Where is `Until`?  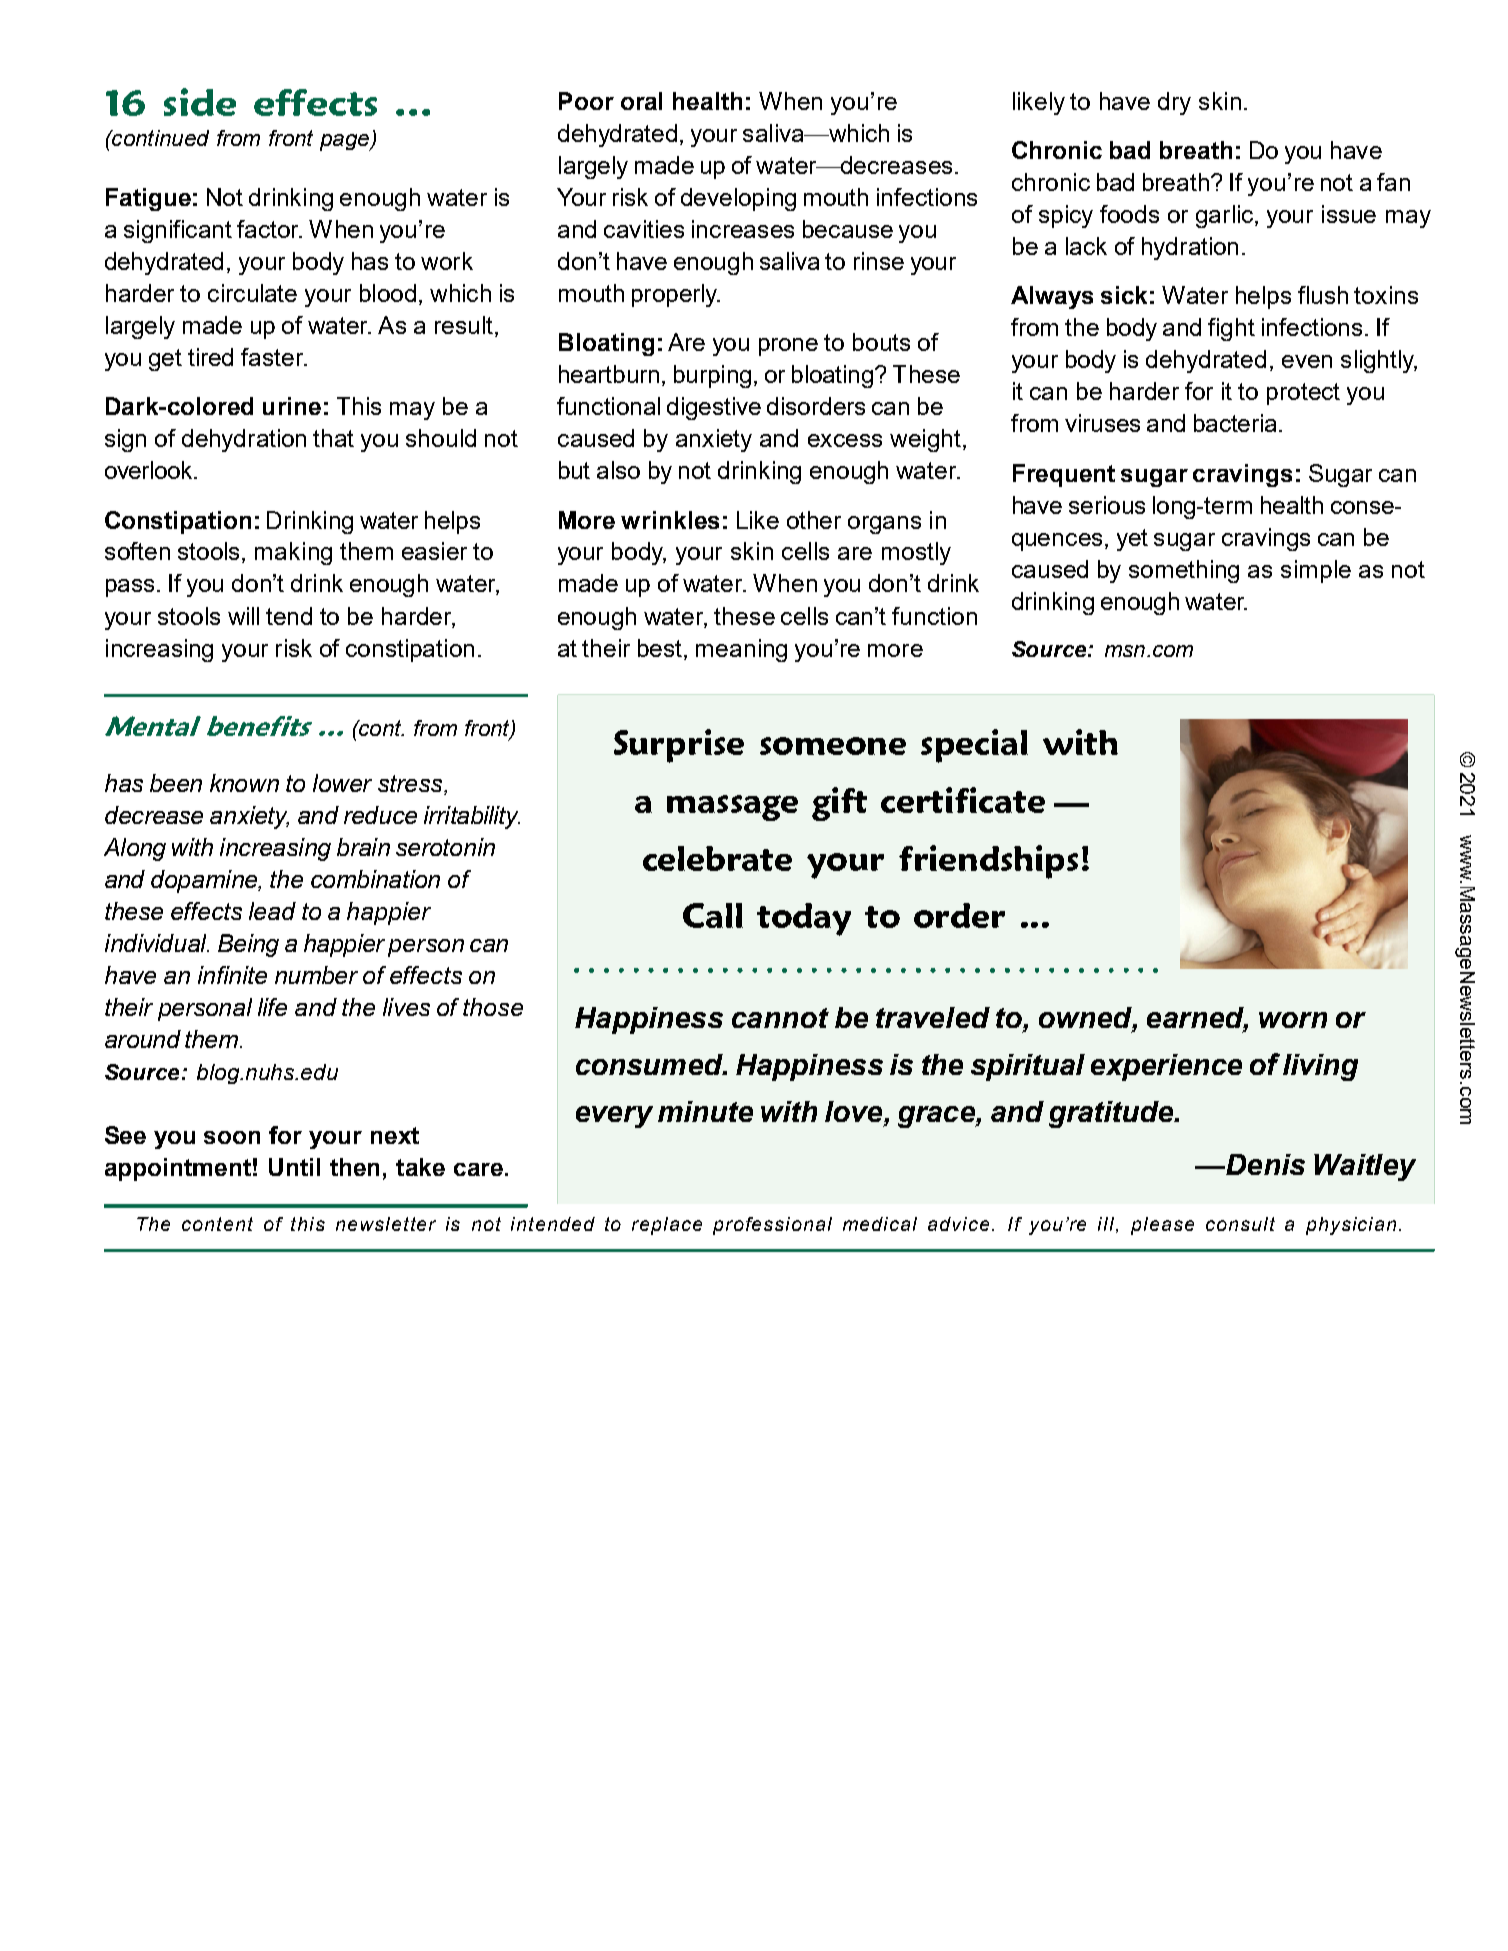 Until is located at coordinates (294, 1167).
